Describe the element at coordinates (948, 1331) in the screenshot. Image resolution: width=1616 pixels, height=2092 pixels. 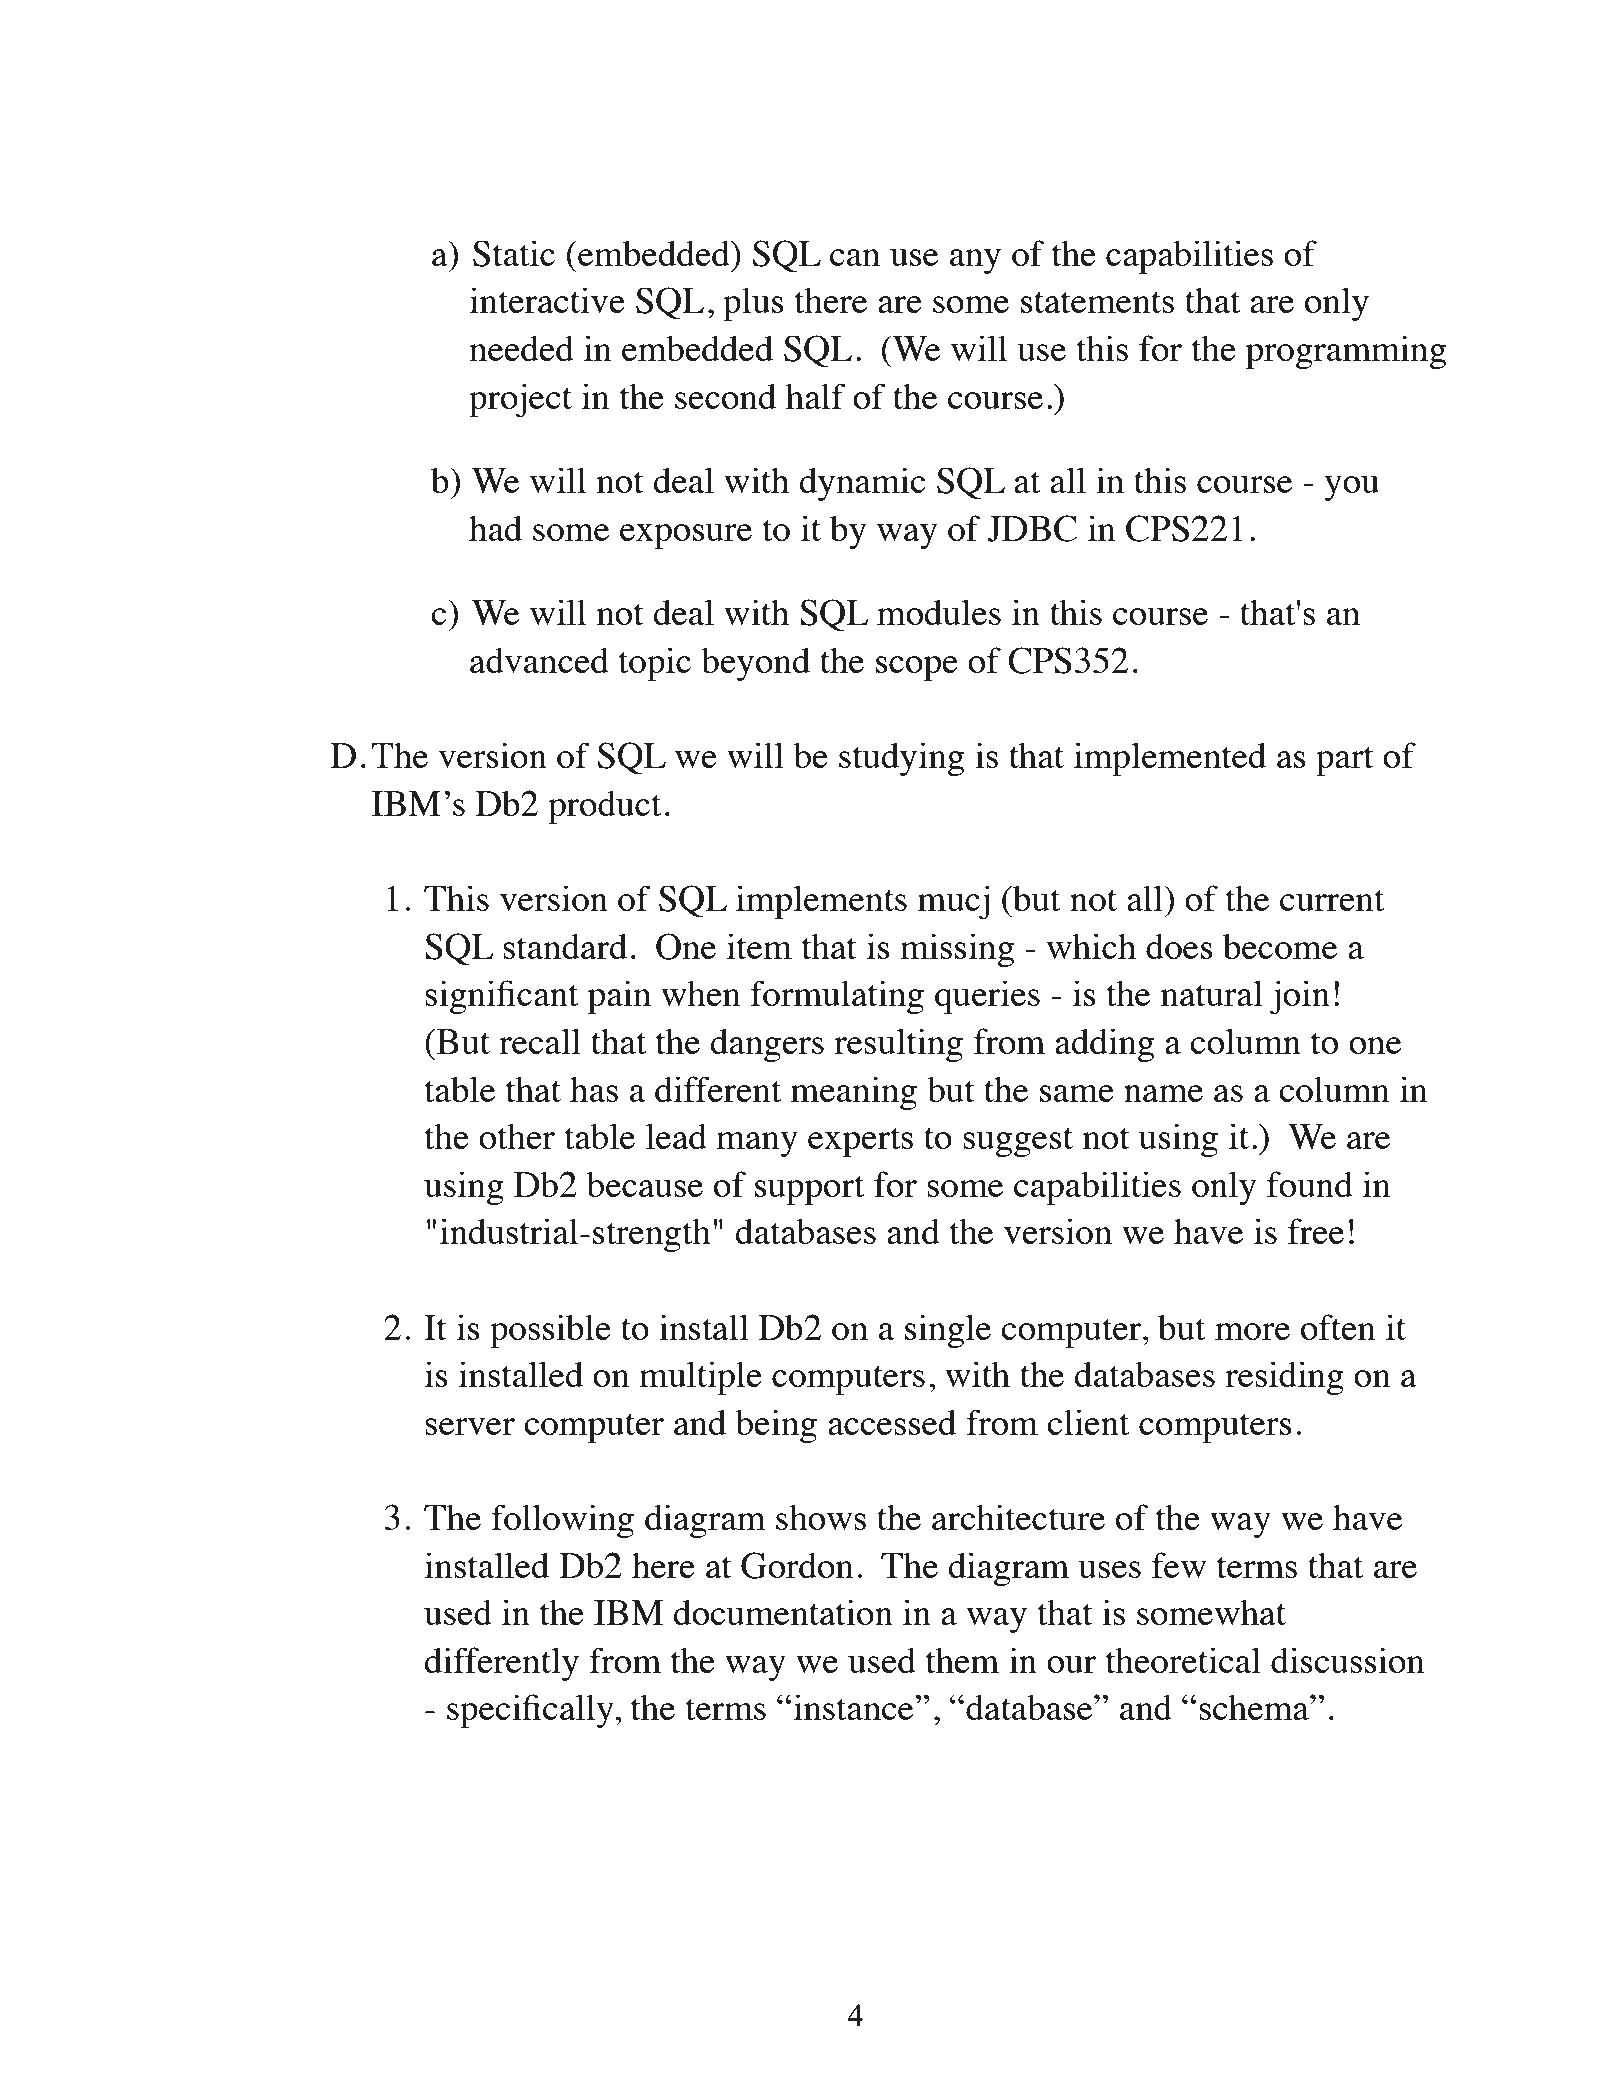
I see `single` at that location.
